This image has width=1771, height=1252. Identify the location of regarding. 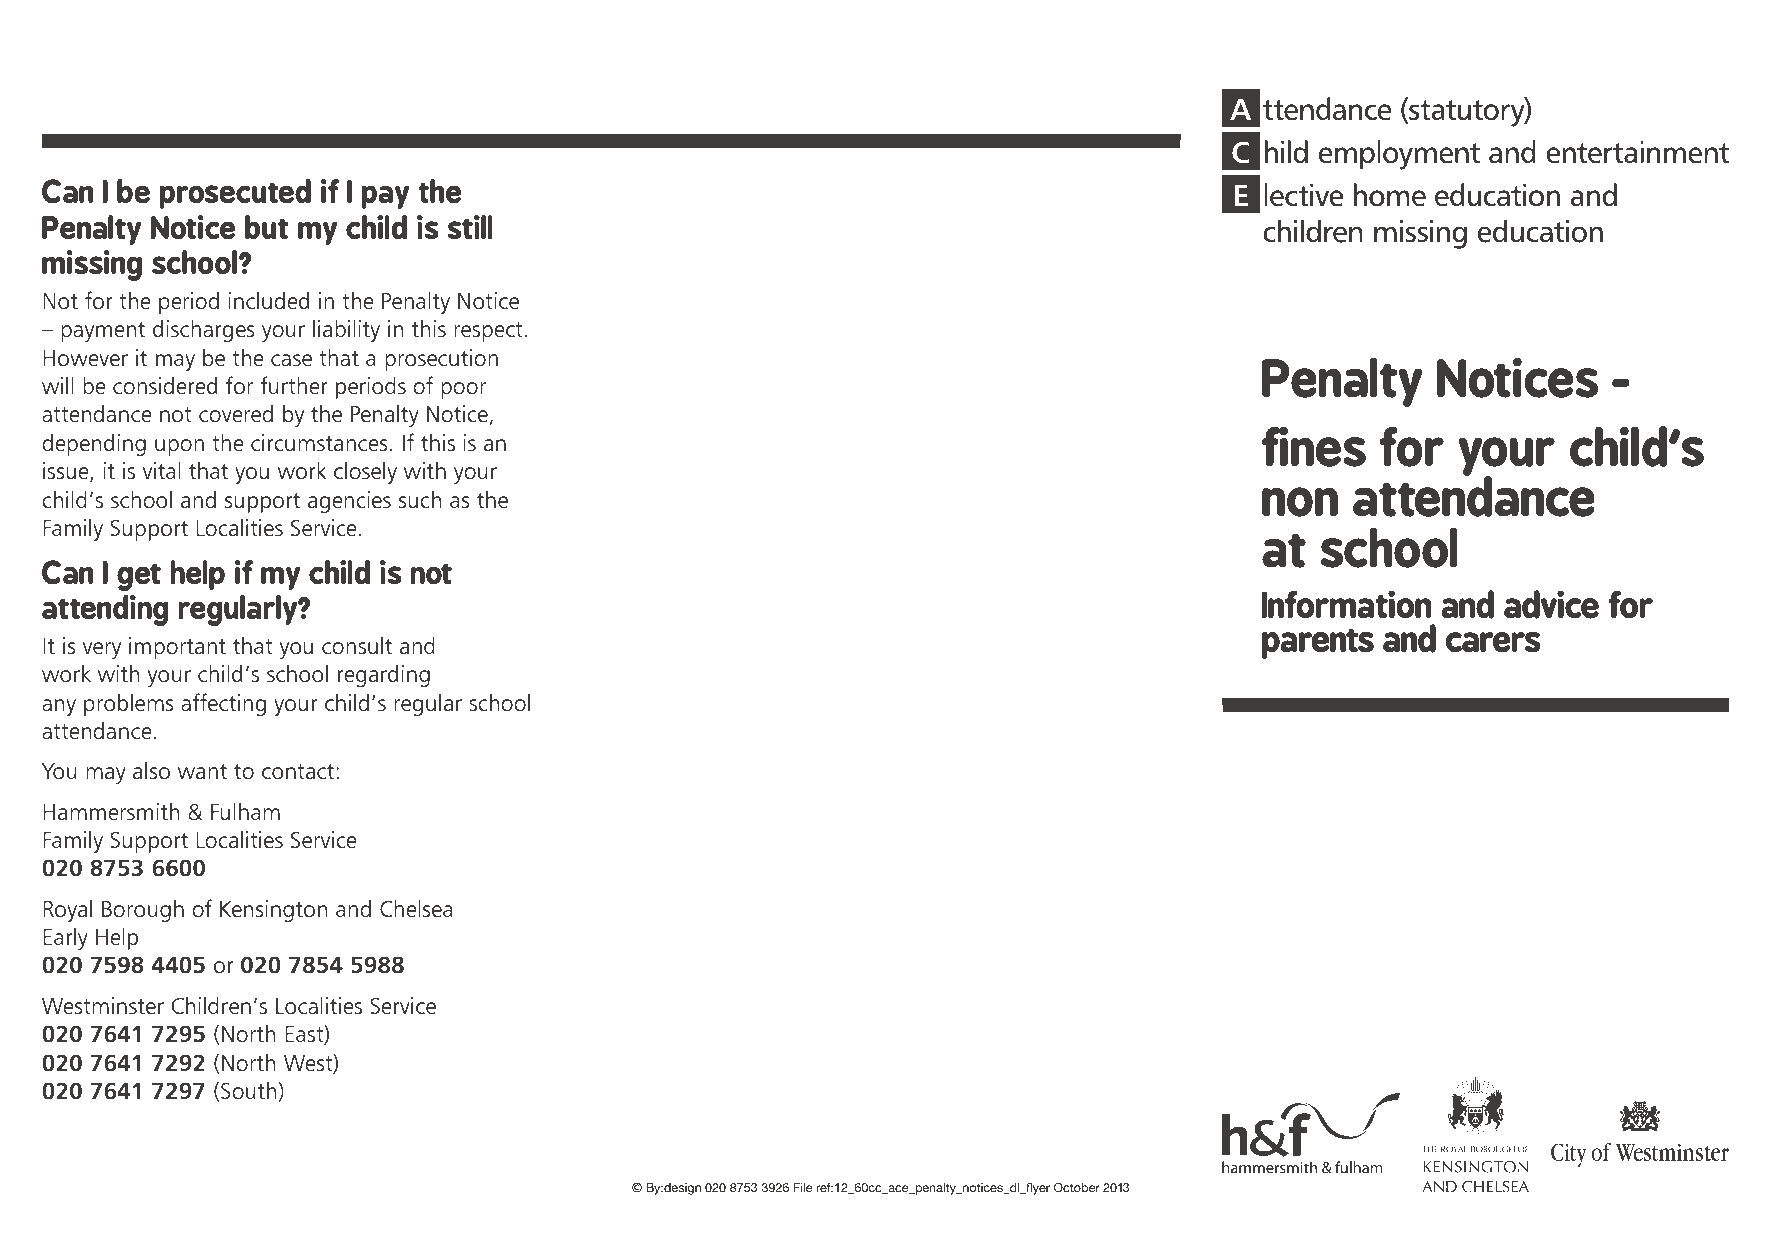
(384, 675).
